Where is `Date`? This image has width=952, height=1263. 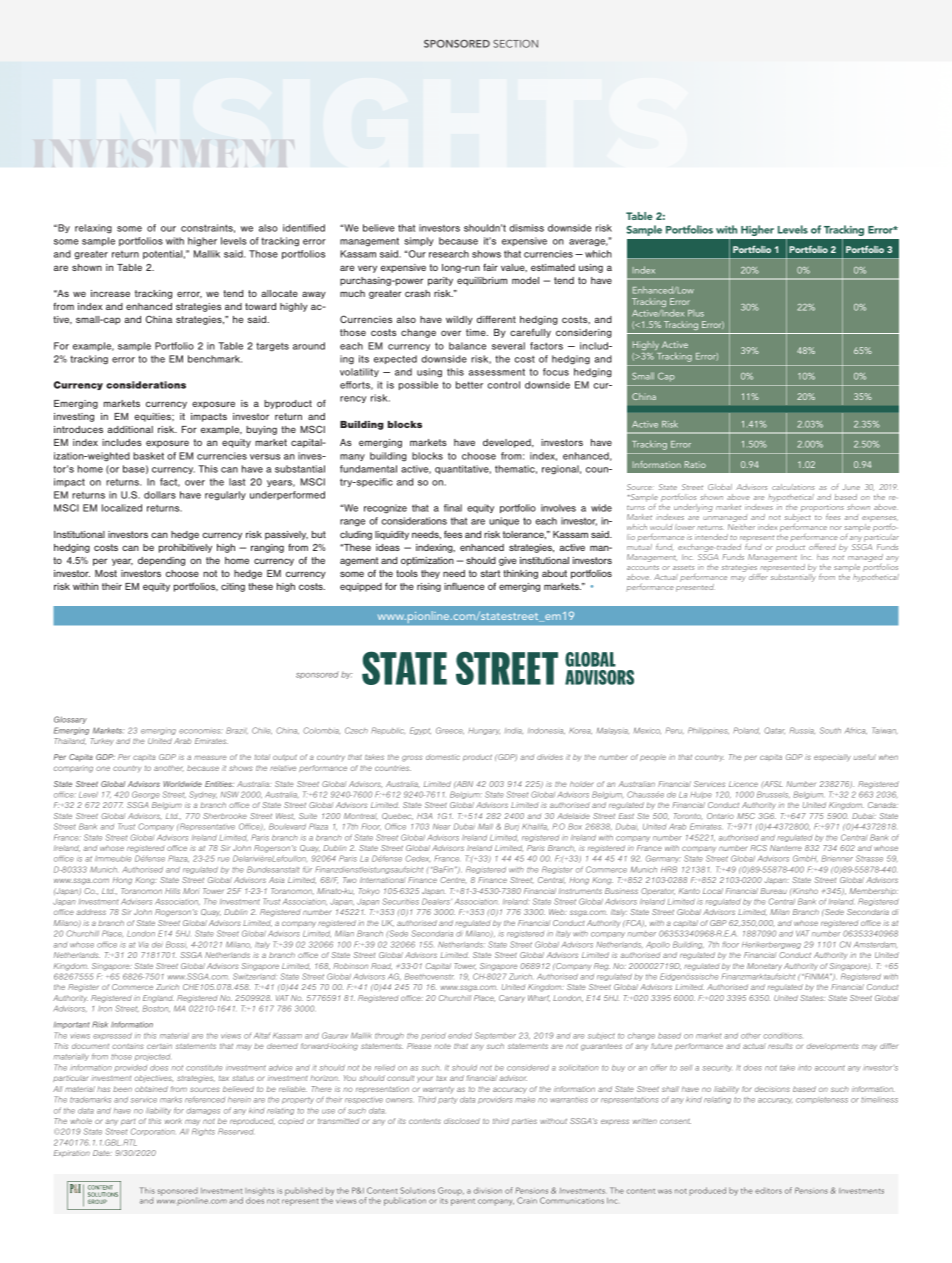
Date is located at coordinates (102, 1153).
